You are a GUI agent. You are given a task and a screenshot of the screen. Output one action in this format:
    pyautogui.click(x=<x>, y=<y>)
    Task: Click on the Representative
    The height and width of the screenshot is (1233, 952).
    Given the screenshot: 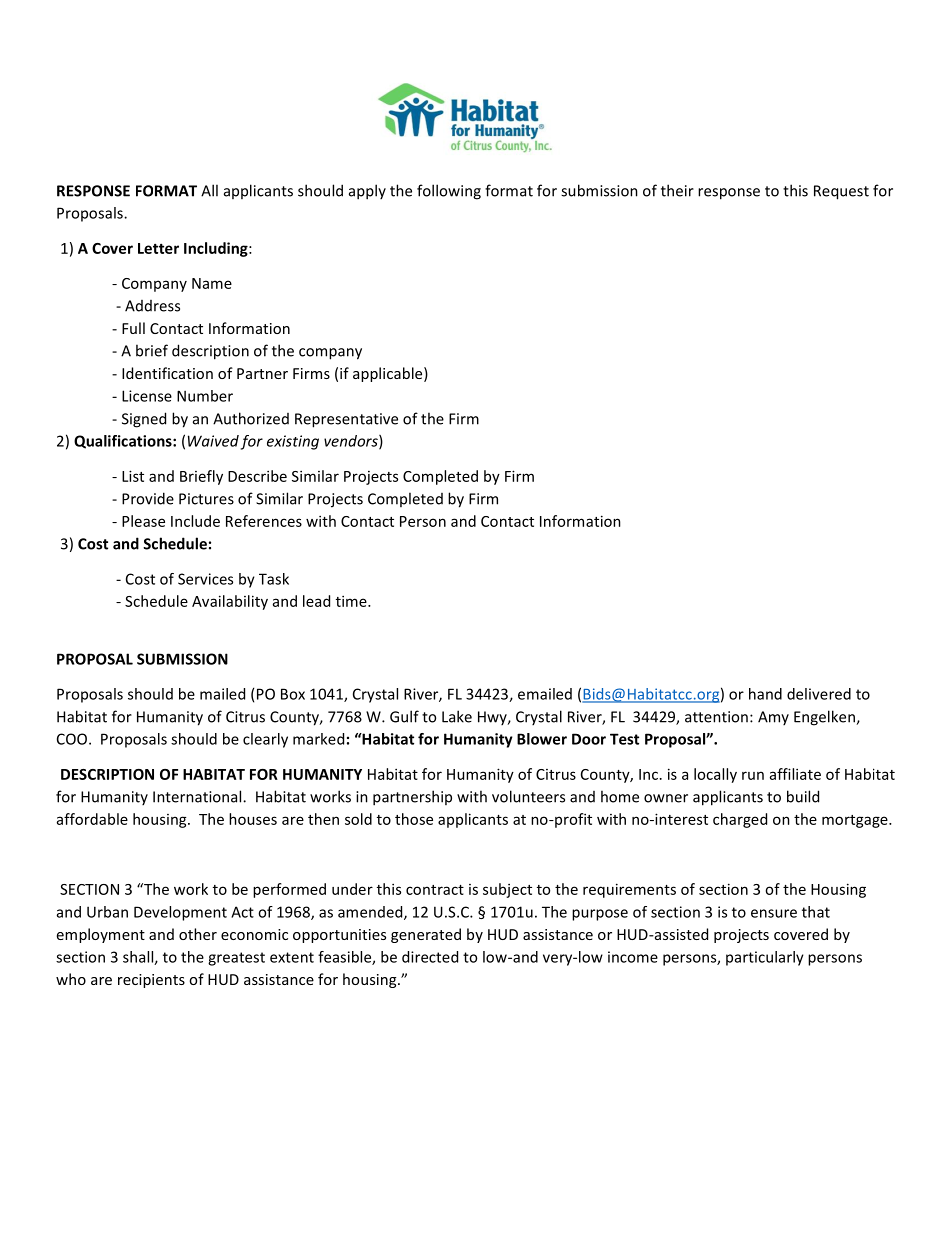 What is the action you would take?
    pyautogui.click(x=346, y=420)
